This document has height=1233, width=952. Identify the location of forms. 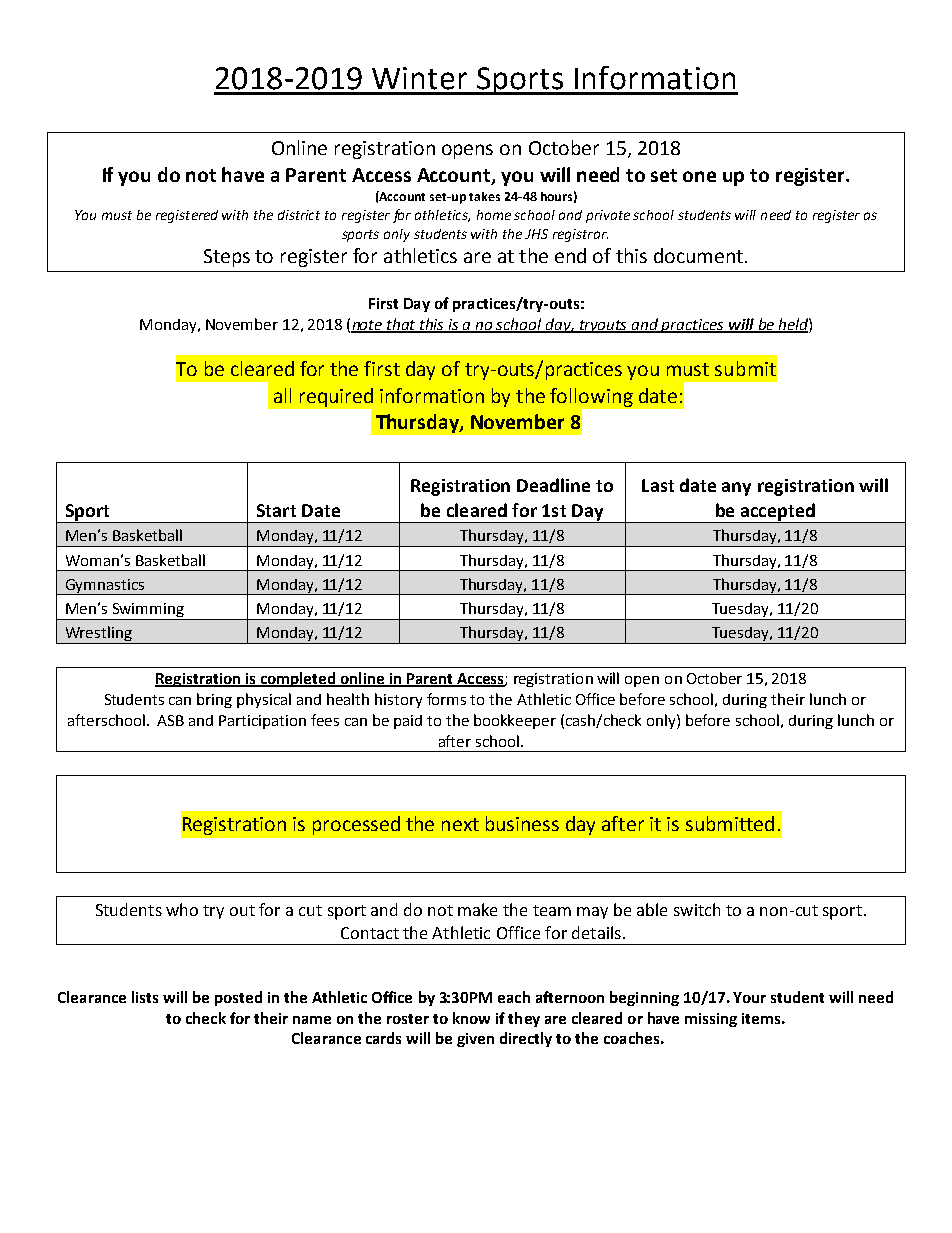
(446, 699).
